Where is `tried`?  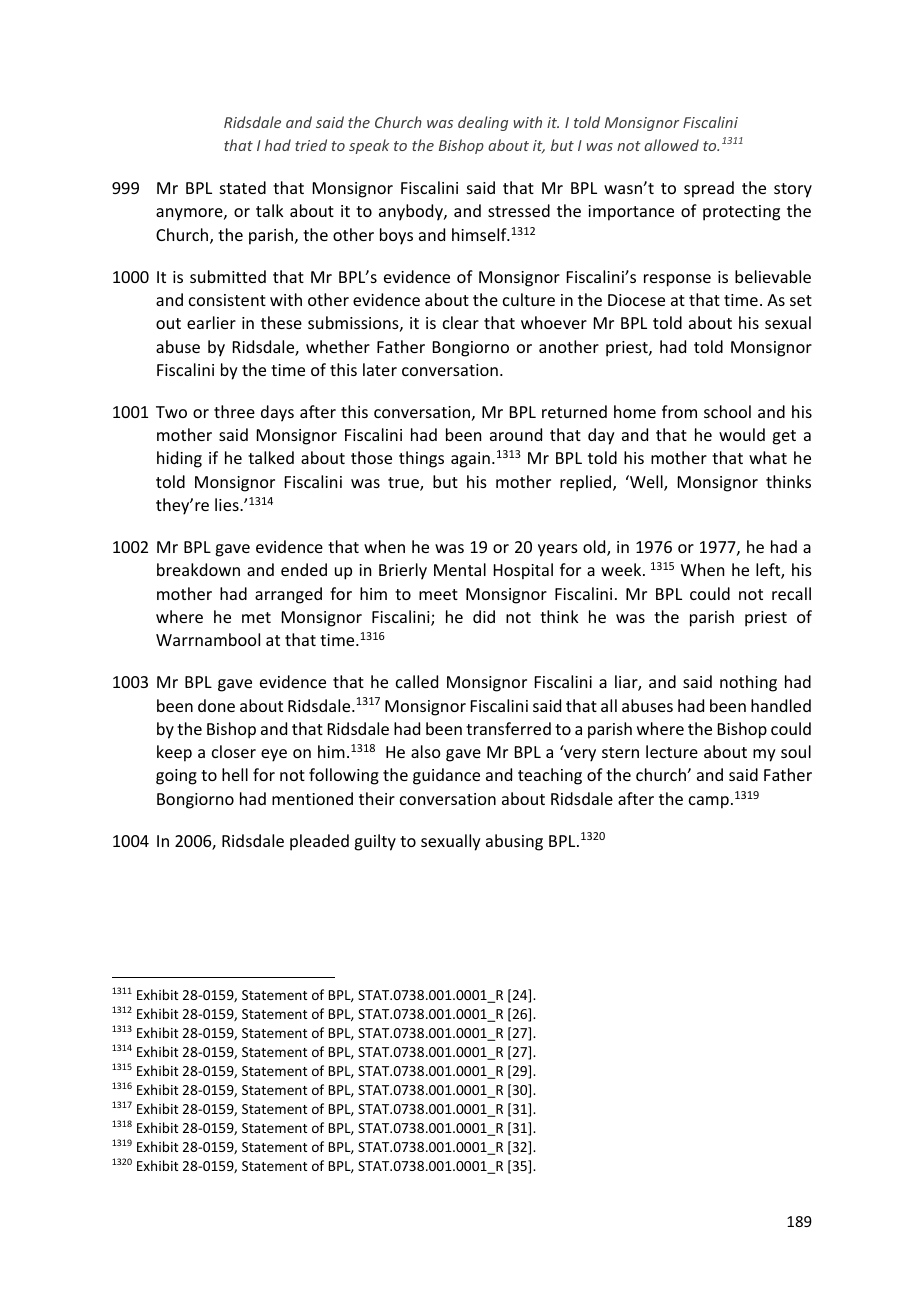
tried is located at coordinates (311, 145).
